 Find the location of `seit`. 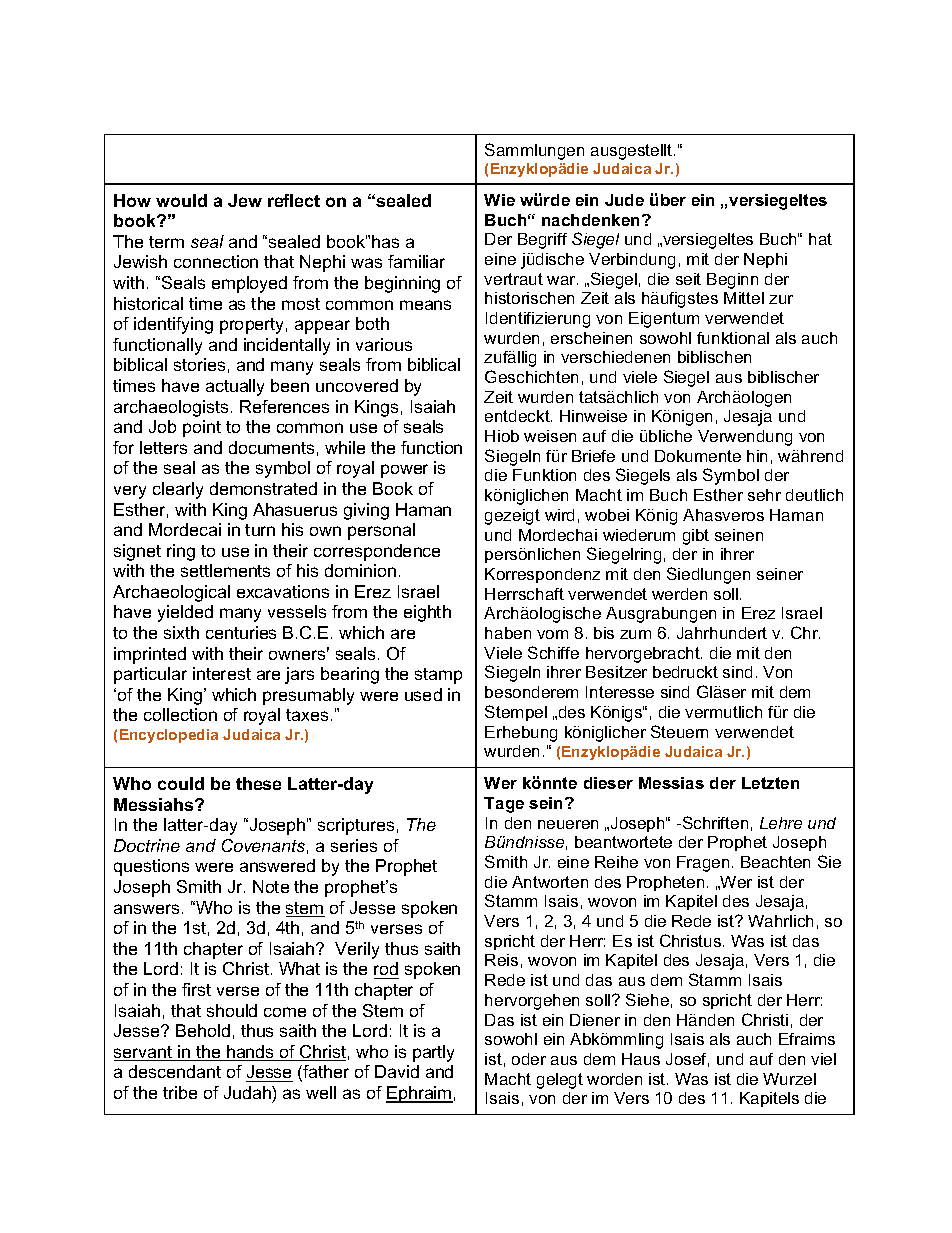

seit is located at coordinates (688, 279).
